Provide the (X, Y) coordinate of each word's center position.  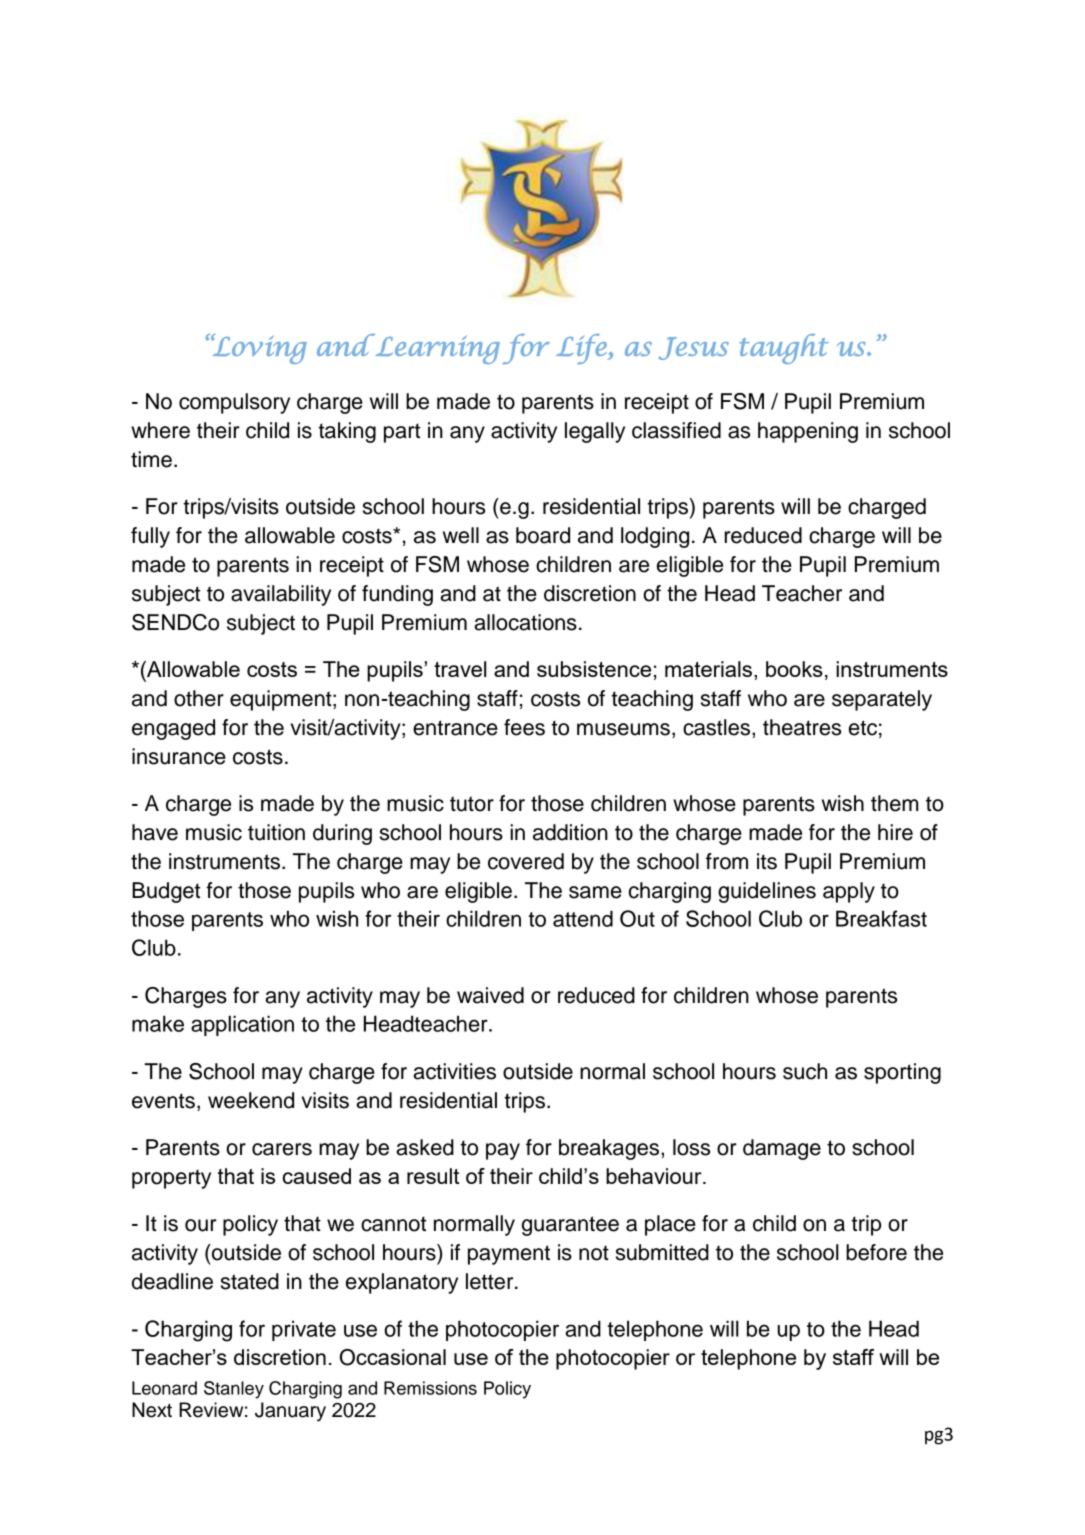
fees (524, 727)
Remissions (430, 1388)
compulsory (234, 403)
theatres (802, 727)
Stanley (234, 1390)
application (242, 1025)
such (805, 1071)
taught (784, 349)
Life (582, 349)
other (199, 698)
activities (454, 1071)
